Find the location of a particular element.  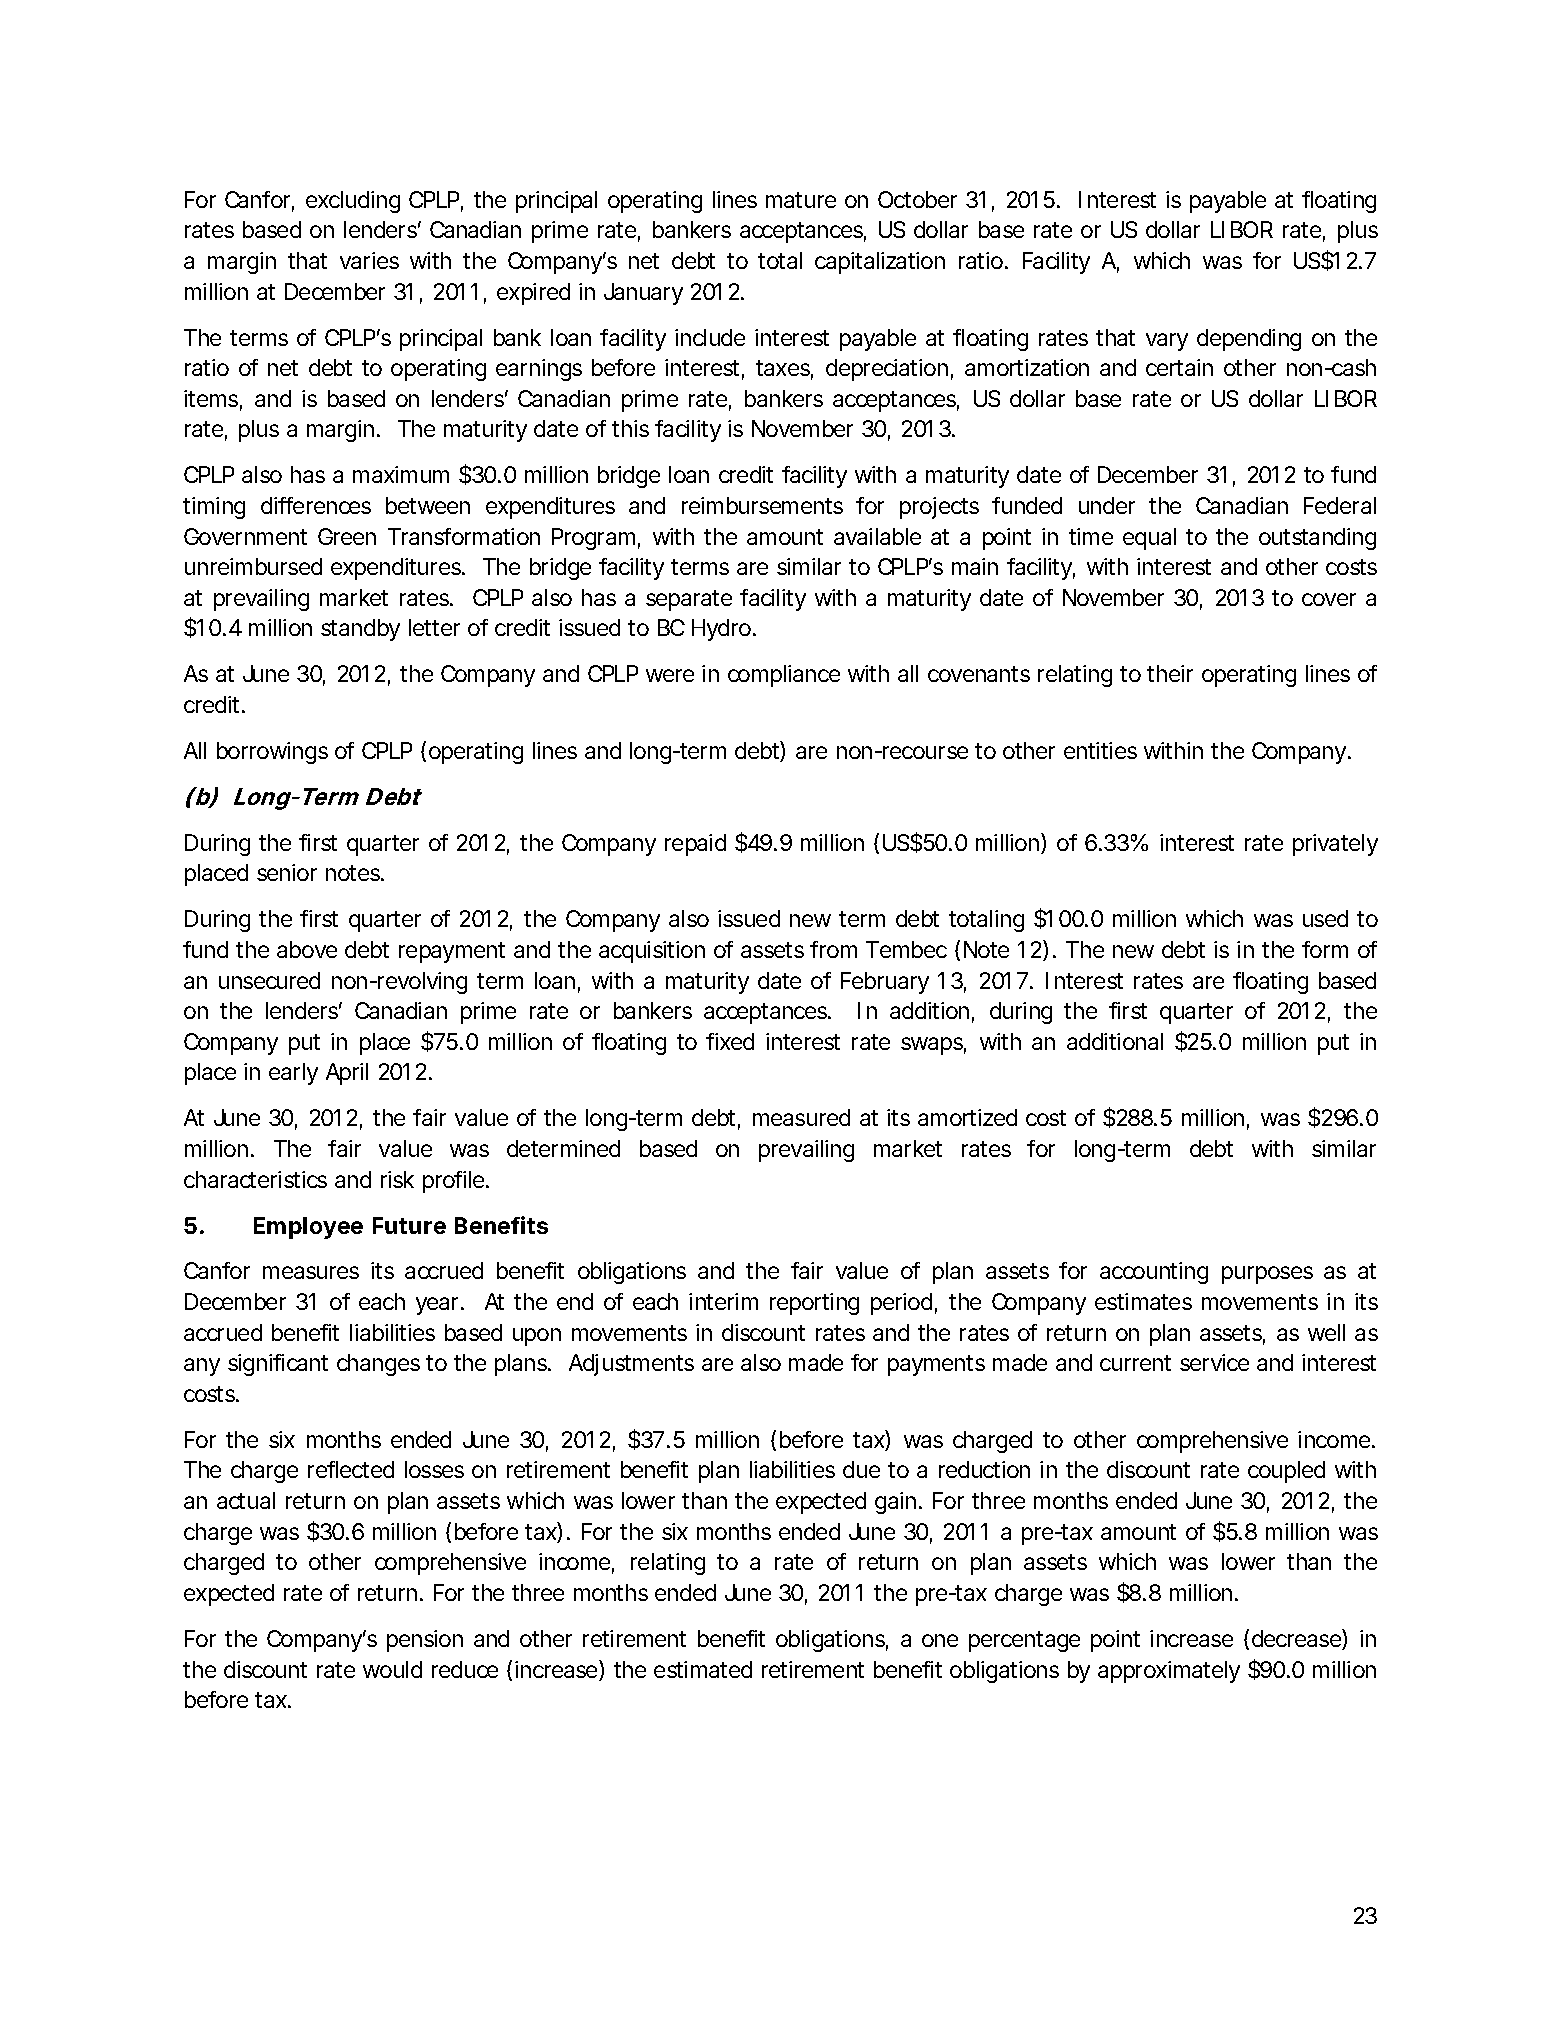

used is located at coordinates (1325, 918).
